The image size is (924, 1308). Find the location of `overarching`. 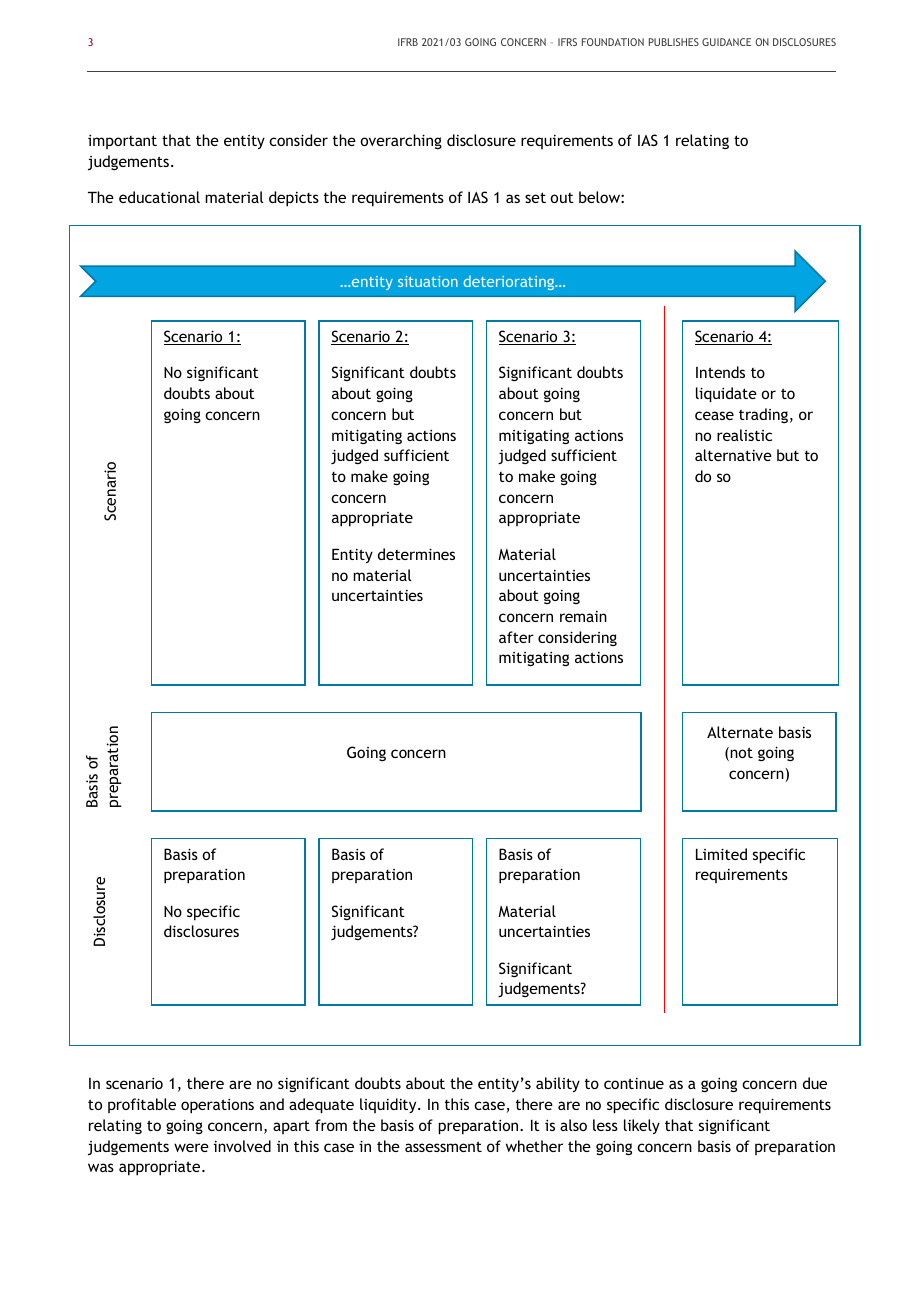

overarching is located at coordinates (401, 141).
